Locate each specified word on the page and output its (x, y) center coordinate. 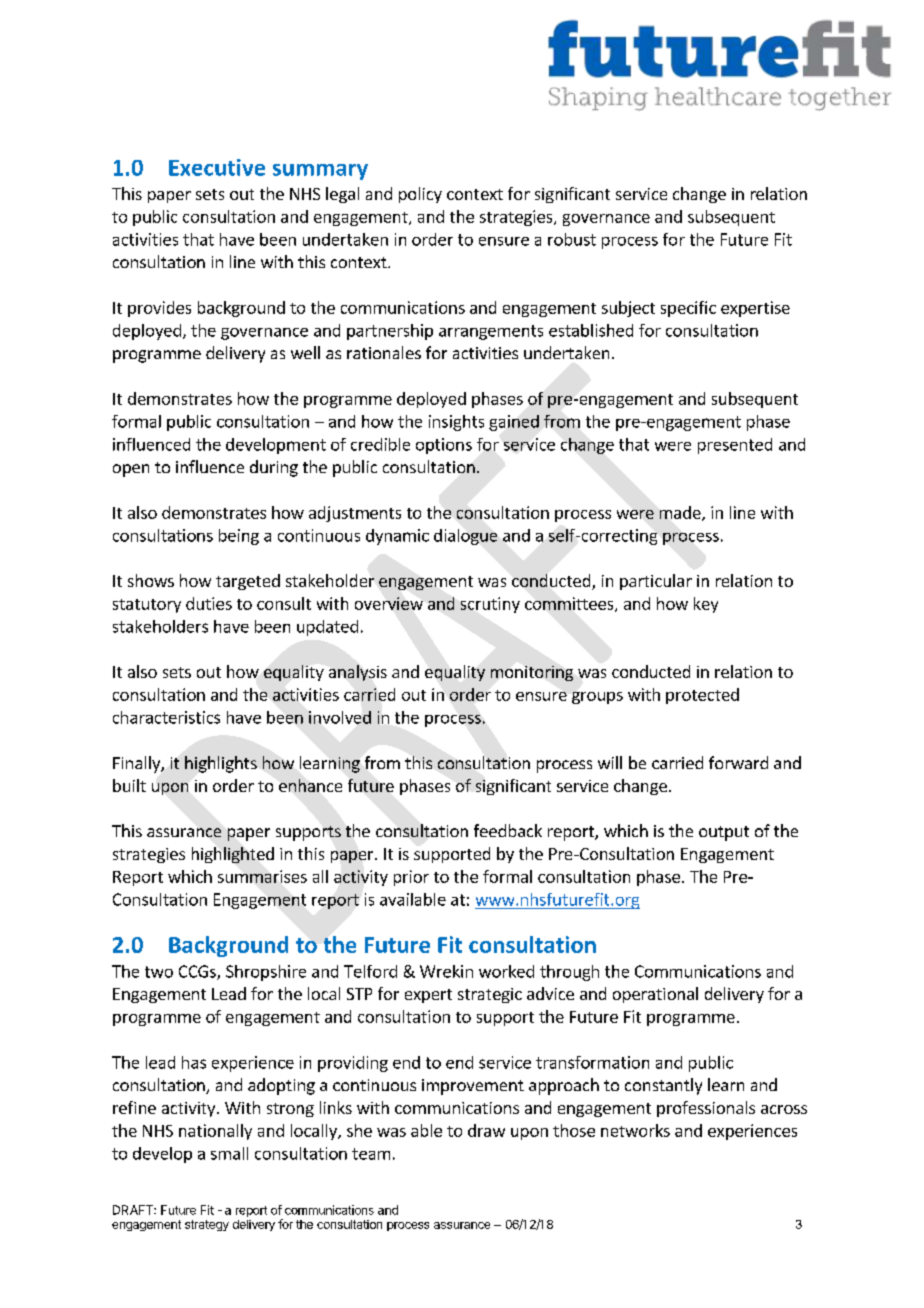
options (444, 446)
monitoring (532, 673)
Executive (217, 167)
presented (735, 446)
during (274, 468)
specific (688, 309)
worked (506, 971)
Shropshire (266, 973)
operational (655, 995)
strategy (207, 1225)
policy (420, 195)
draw (486, 1130)
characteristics (166, 717)
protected (702, 696)
